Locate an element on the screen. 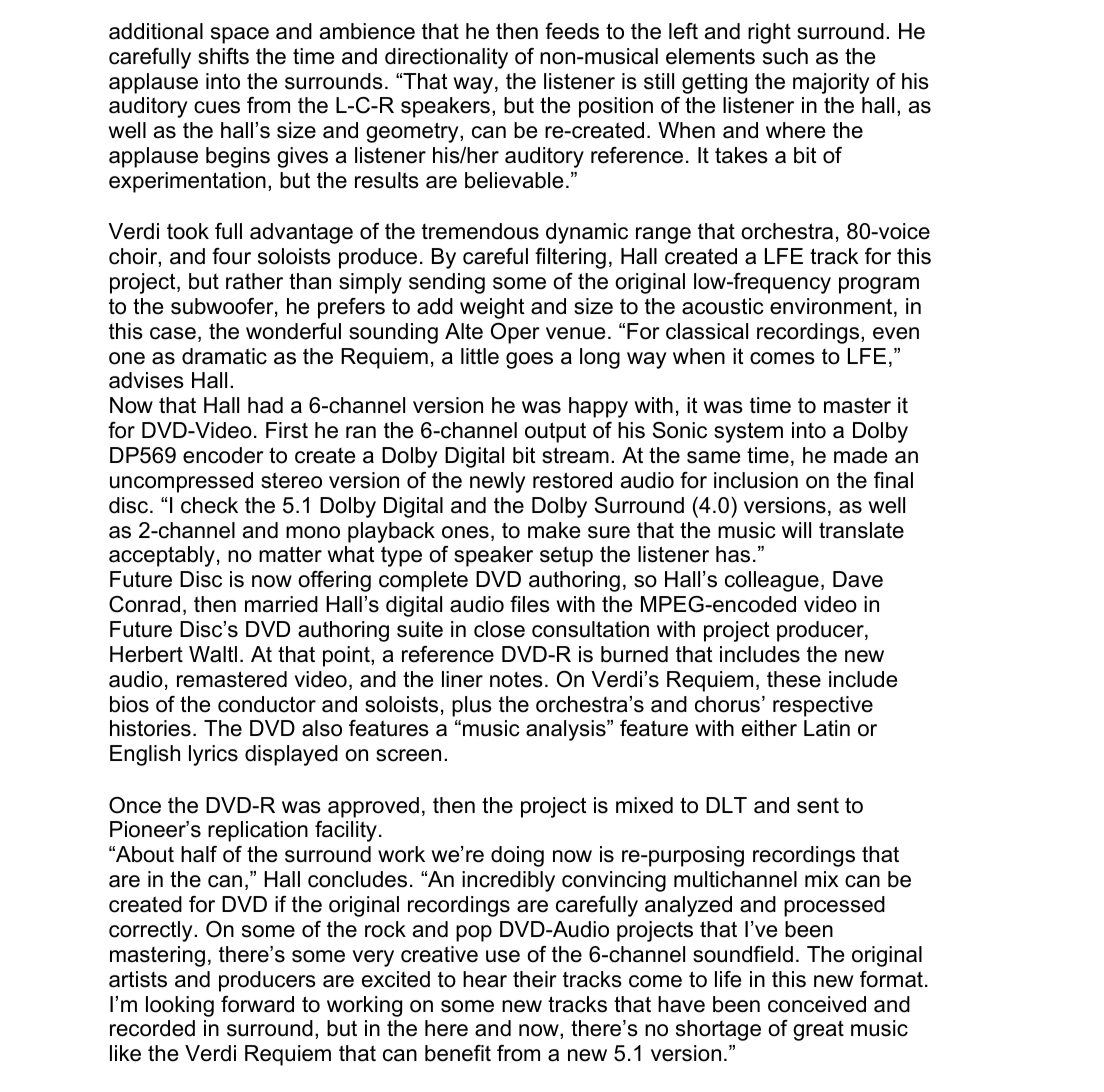 This screenshot has width=1104, height=1092. goes is located at coordinates (529, 360).
